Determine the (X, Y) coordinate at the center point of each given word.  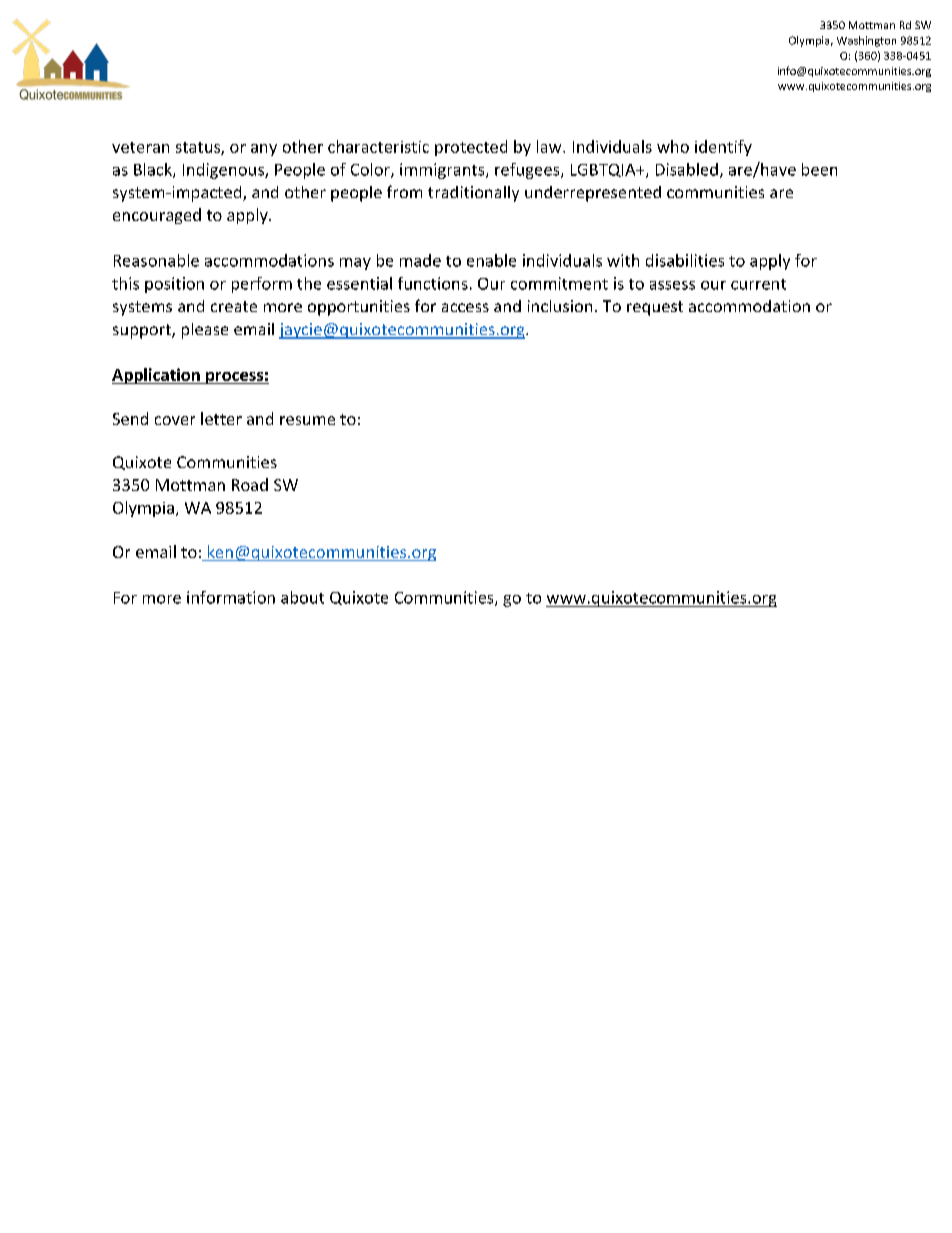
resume (307, 420)
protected (471, 148)
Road (250, 484)
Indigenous (224, 171)
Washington (866, 41)
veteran (140, 147)
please (205, 331)
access (465, 307)
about (302, 597)
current (758, 284)
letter (221, 418)
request (655, 308)
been (819, 169)
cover (175, 420)
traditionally (473, 194)
